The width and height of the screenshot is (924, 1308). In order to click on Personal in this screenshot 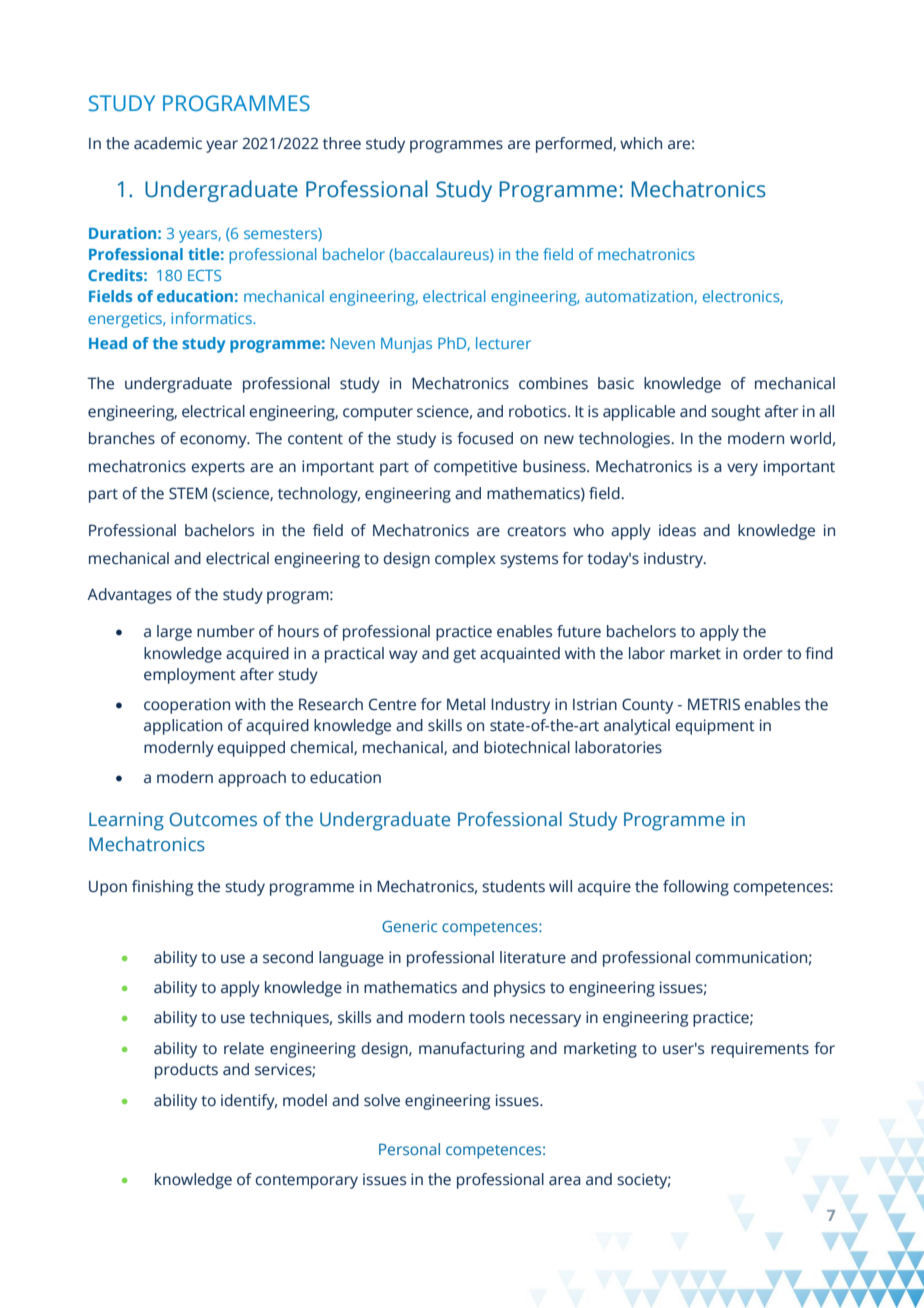, I will do `click(409, 1149)`.
